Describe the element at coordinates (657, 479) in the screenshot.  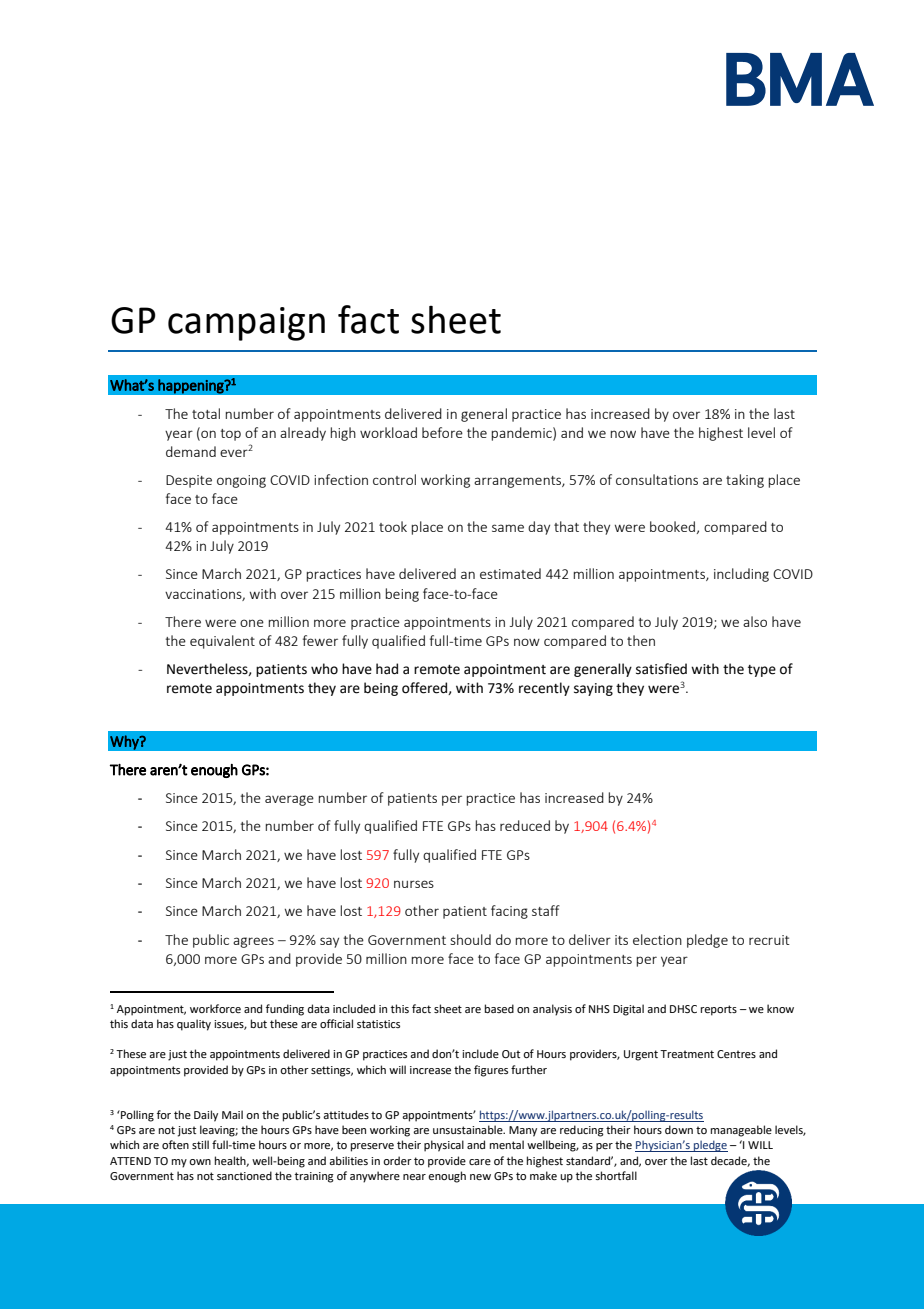
I see `consultations` at that location.
